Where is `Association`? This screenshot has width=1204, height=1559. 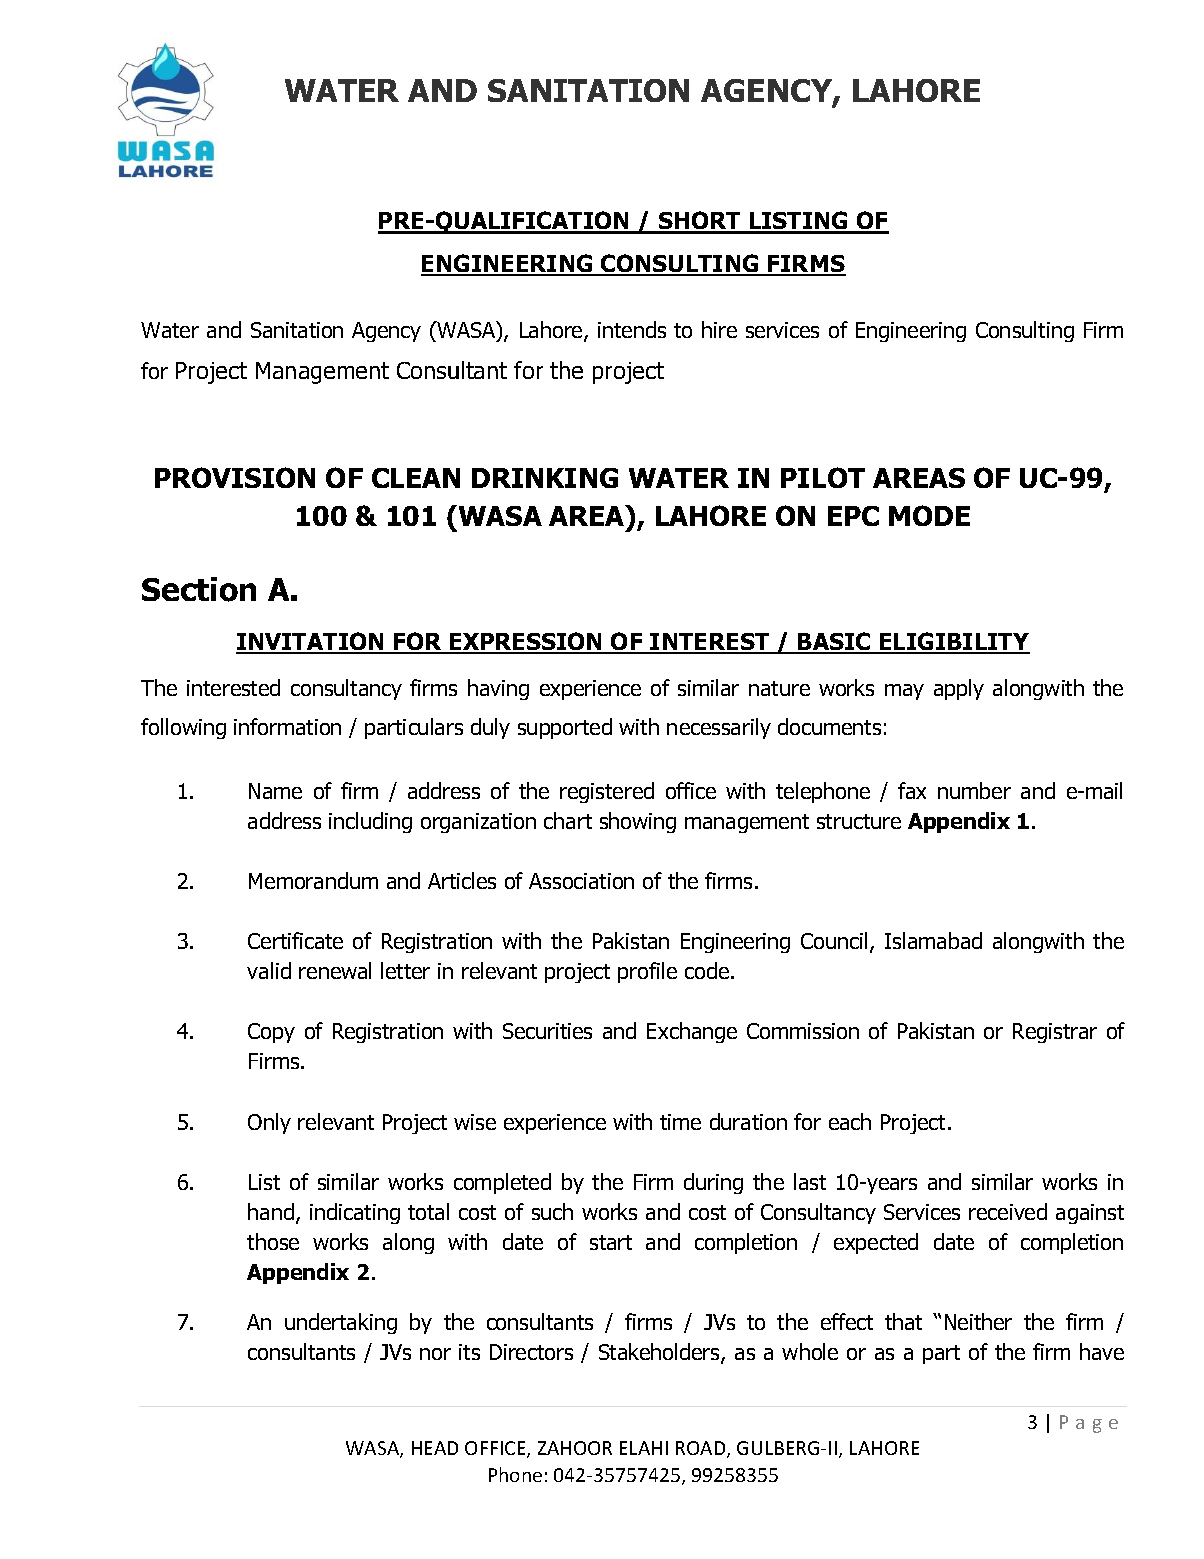
Association is located at coordinates (581, 881).
